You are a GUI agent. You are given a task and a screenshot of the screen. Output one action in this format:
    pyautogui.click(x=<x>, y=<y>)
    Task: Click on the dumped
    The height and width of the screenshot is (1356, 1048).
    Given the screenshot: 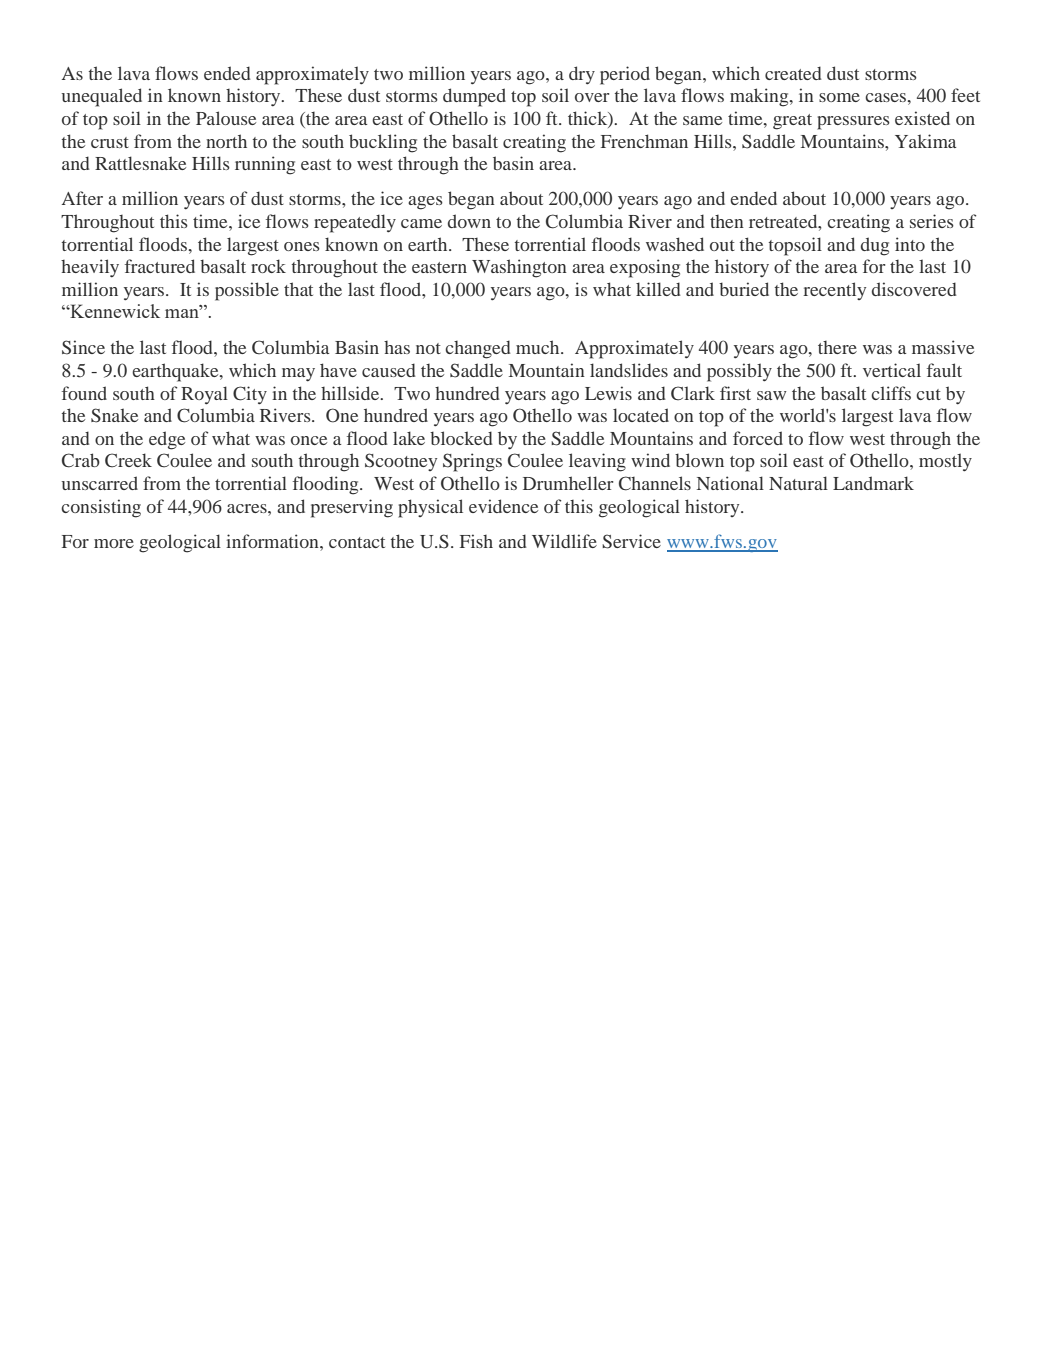 What is the action you would take?
    pyautogui.click(x=474, y=97)
